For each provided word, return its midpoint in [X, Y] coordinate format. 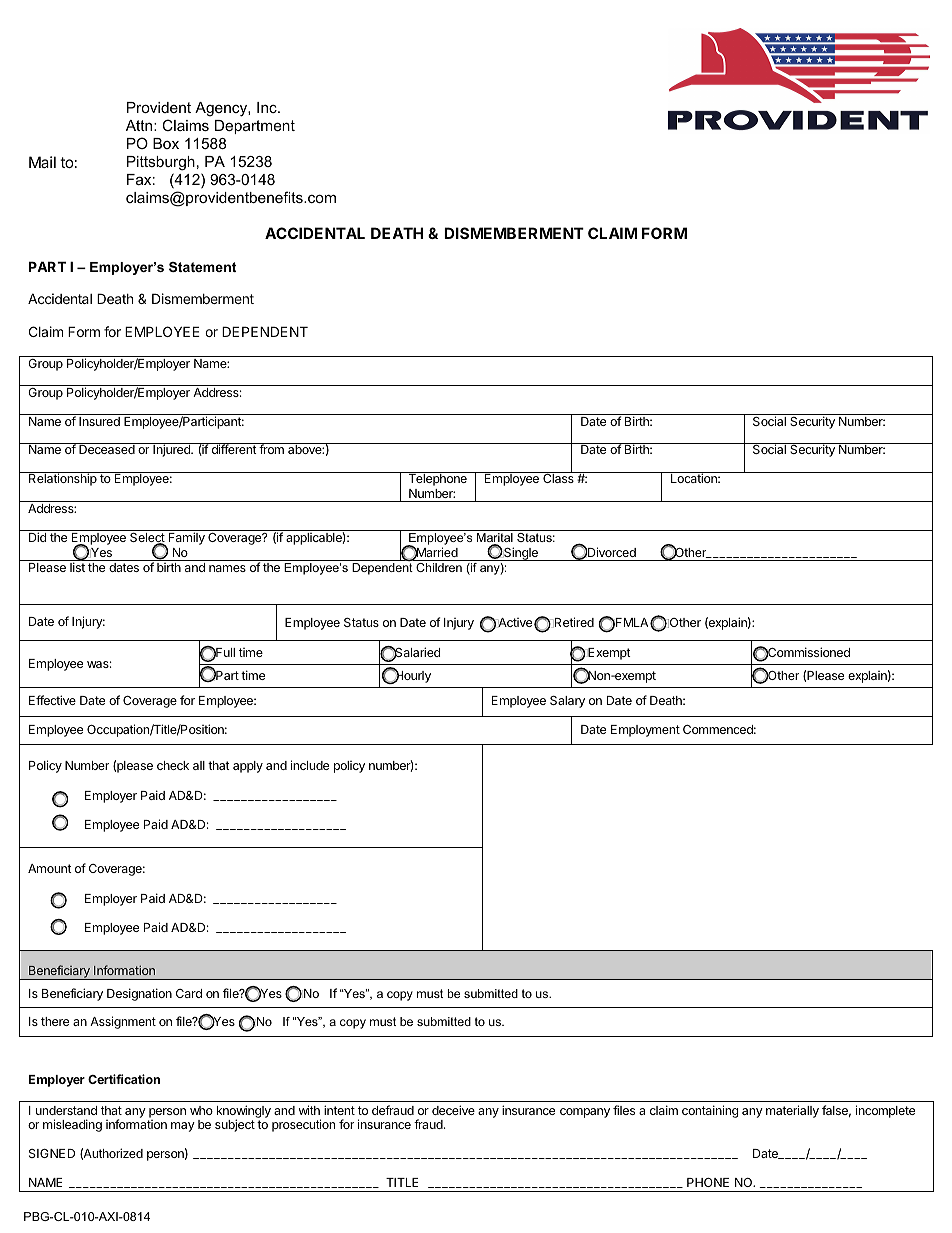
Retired [573, 622]
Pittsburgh [161, 163]
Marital [495, 537]
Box [166, 143]
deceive [453, 1110]
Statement [202, 267]
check [173, 765]
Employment [645, 731]
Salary [567, 702]
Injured [172, 450]
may [183, 1127]
